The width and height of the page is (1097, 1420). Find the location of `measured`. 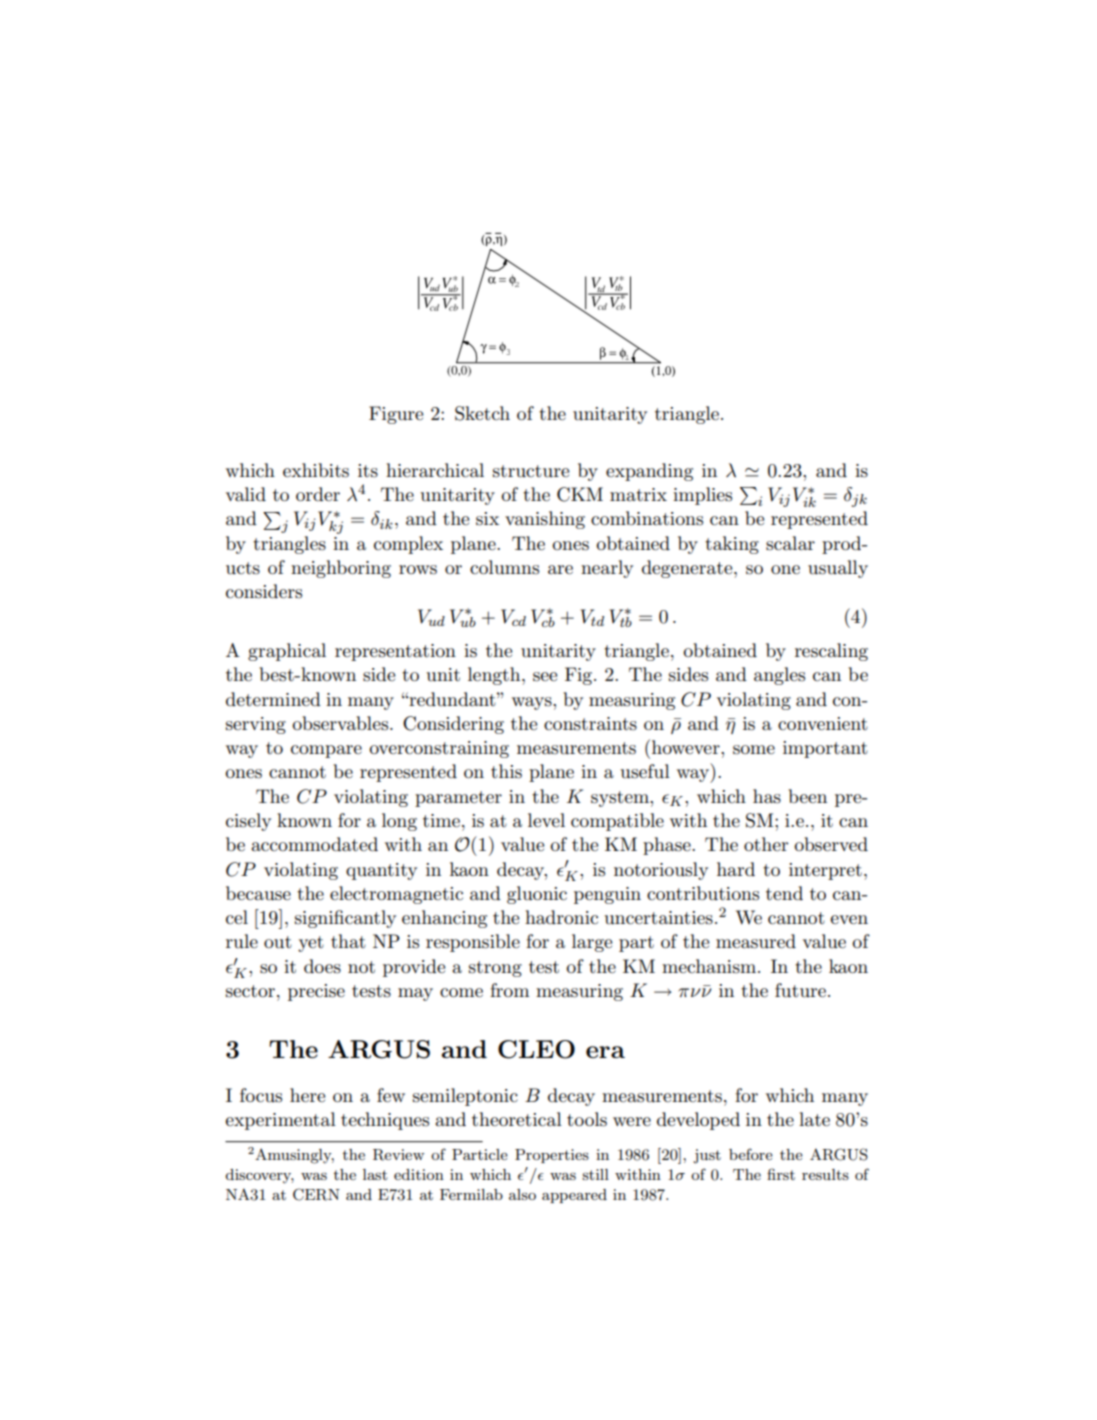

measured is located at coordinates (756, 941).
